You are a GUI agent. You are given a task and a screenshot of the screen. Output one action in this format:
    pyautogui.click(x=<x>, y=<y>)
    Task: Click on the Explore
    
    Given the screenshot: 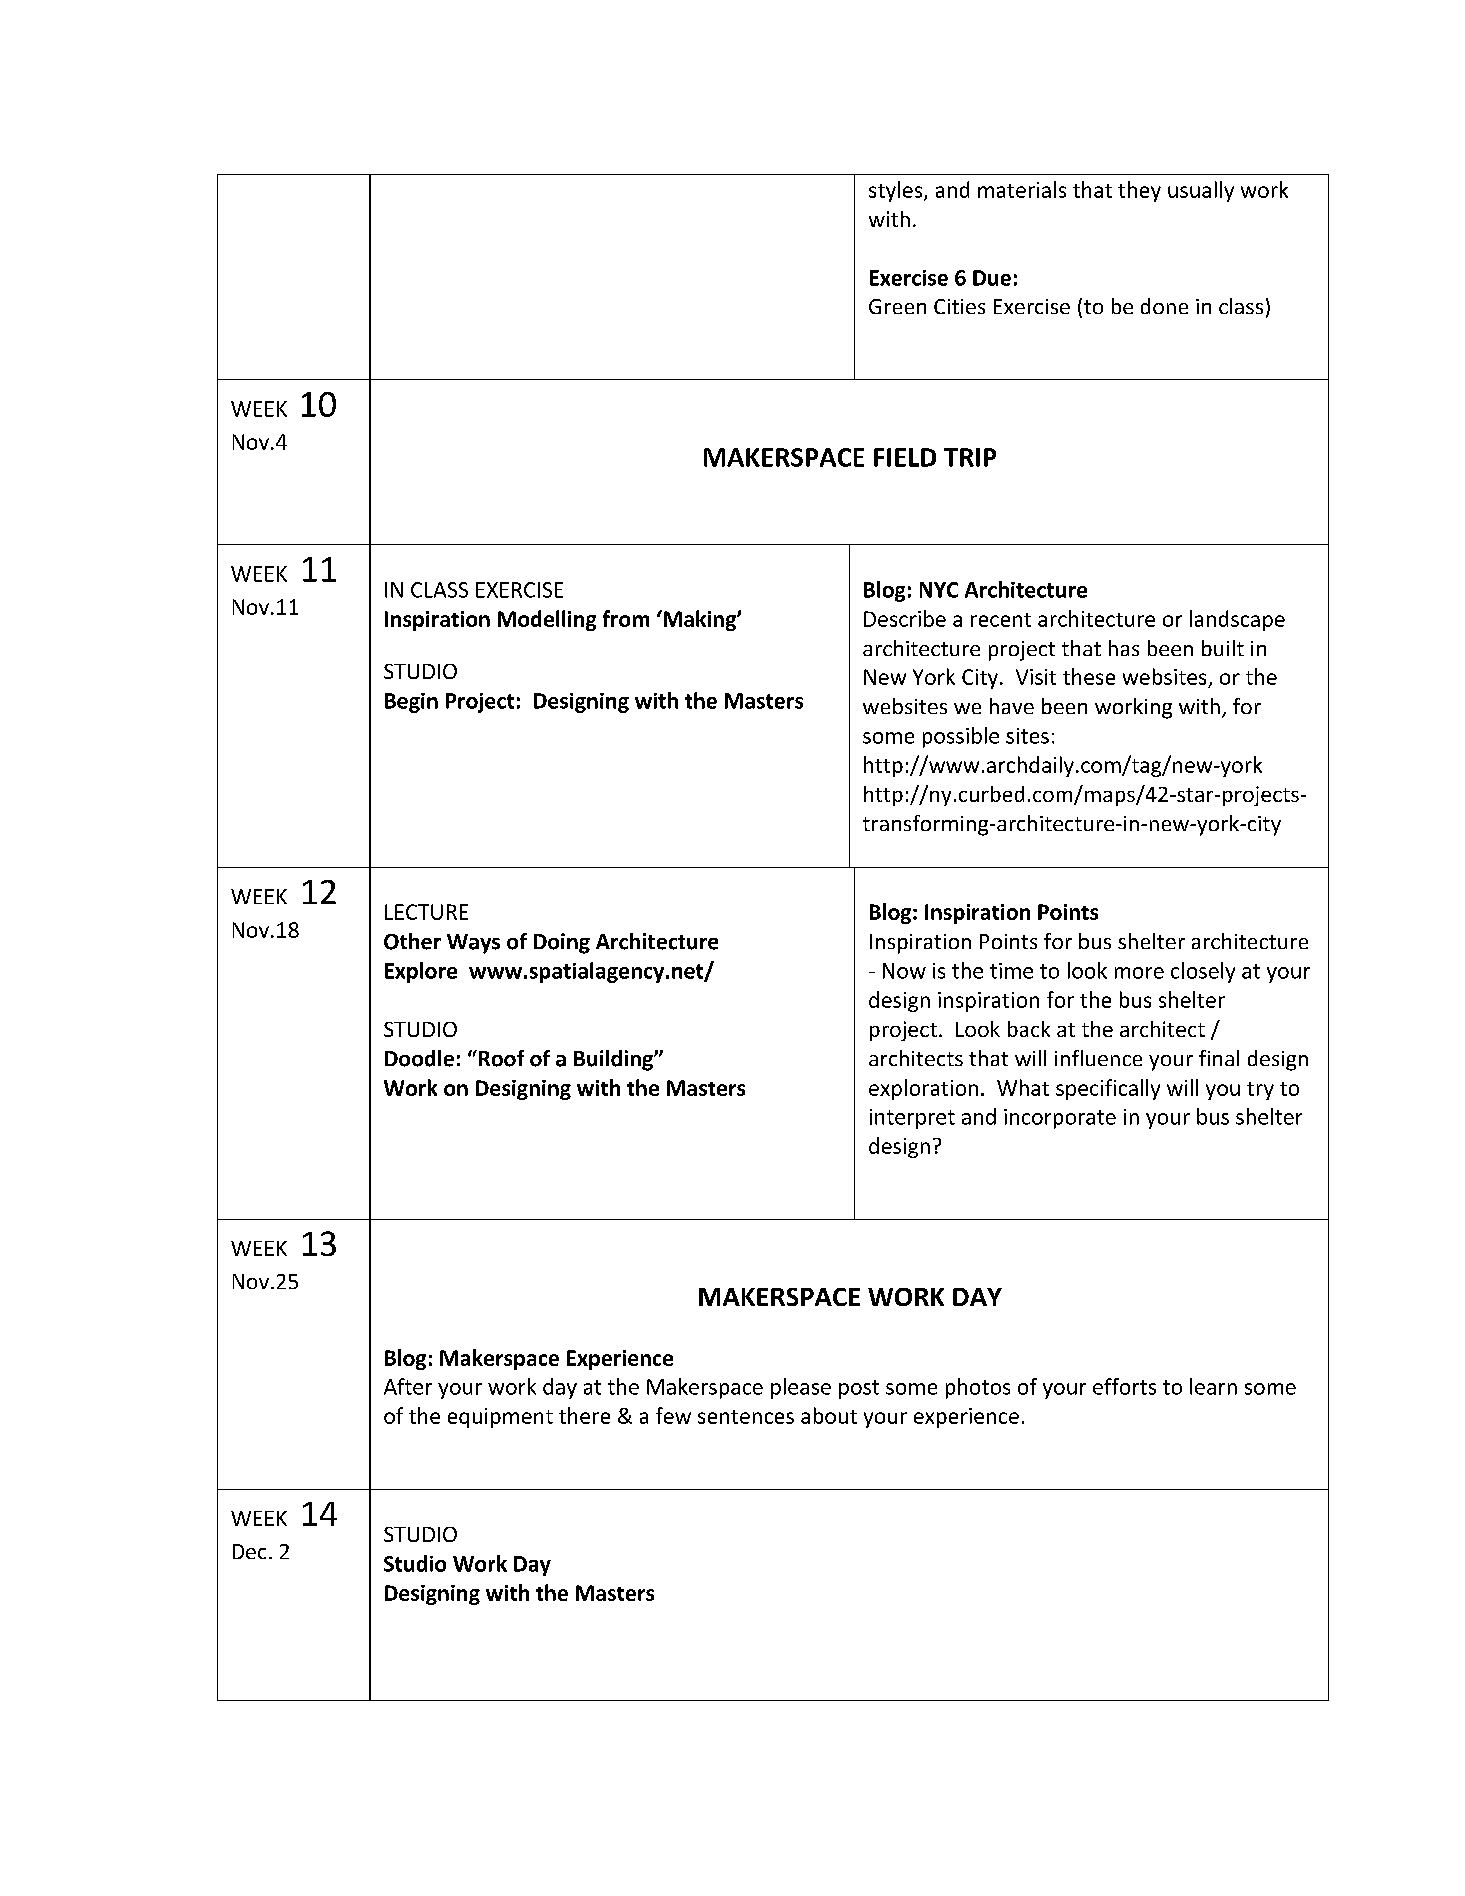 What is the action you would take?
    pyautogui.click(x=421, y=972)
